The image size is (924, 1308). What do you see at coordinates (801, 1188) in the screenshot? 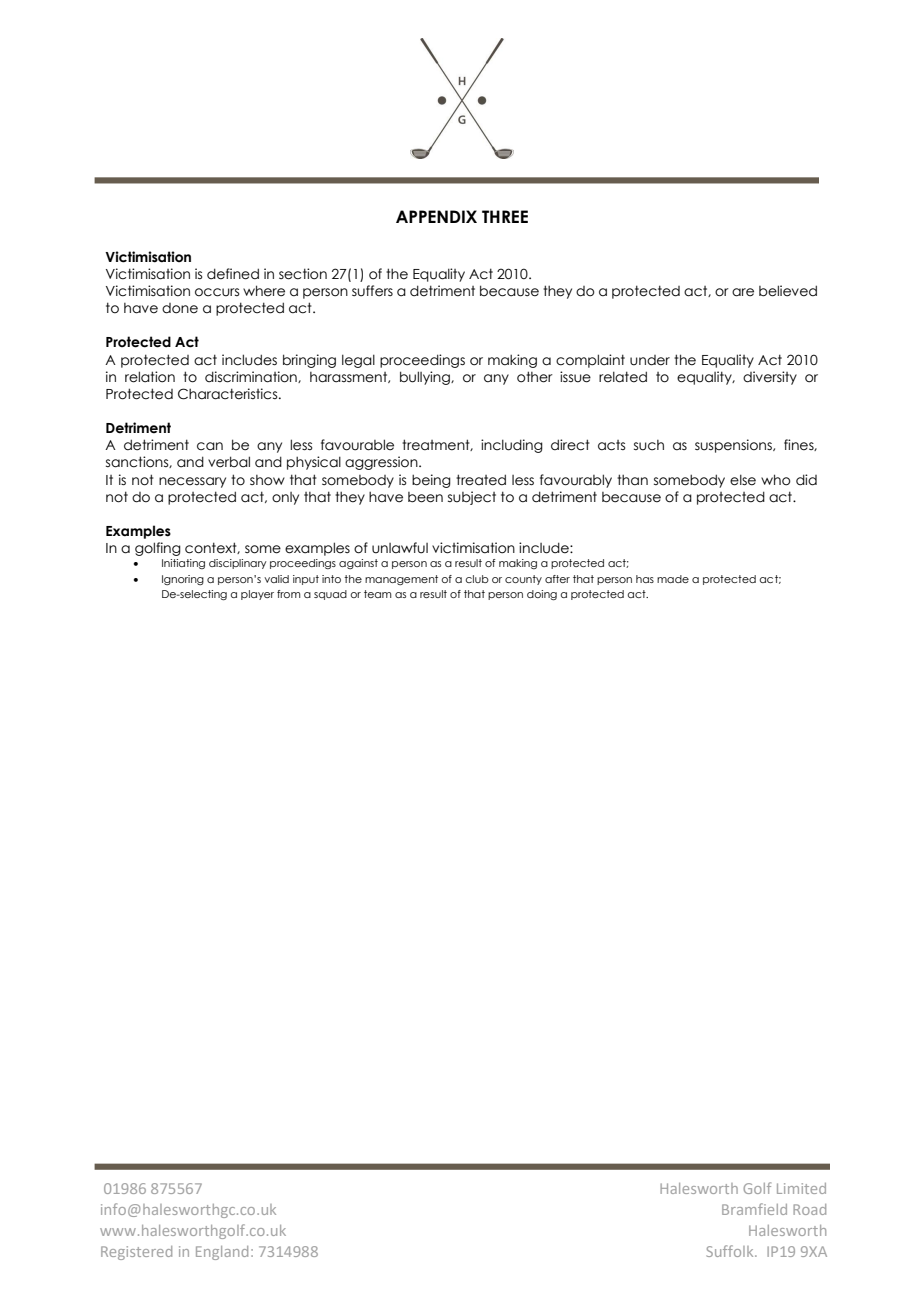
I see `Limited` at bounding box center [801, 1188].
